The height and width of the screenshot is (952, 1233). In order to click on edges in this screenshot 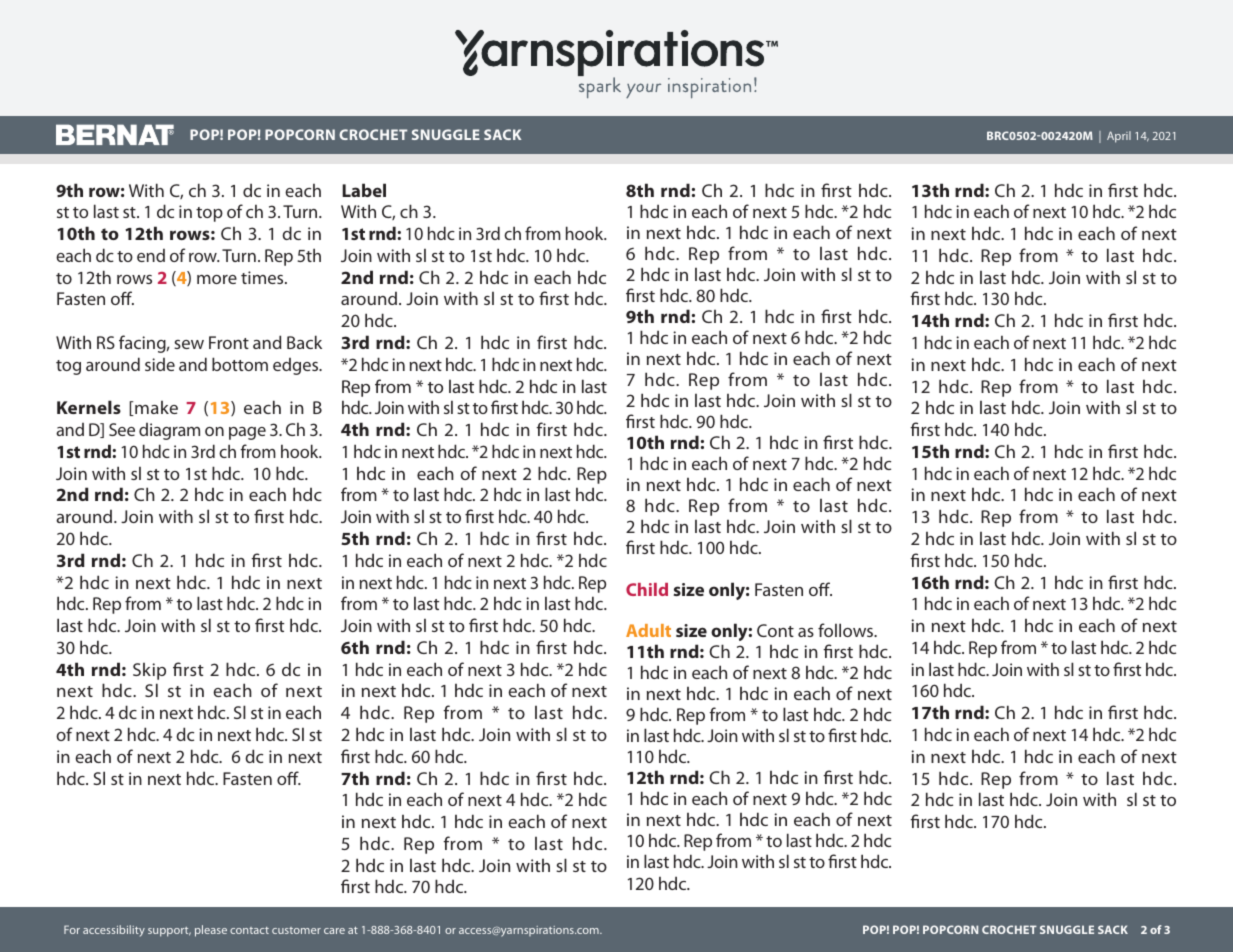, I will do `click(297, 366)`.
